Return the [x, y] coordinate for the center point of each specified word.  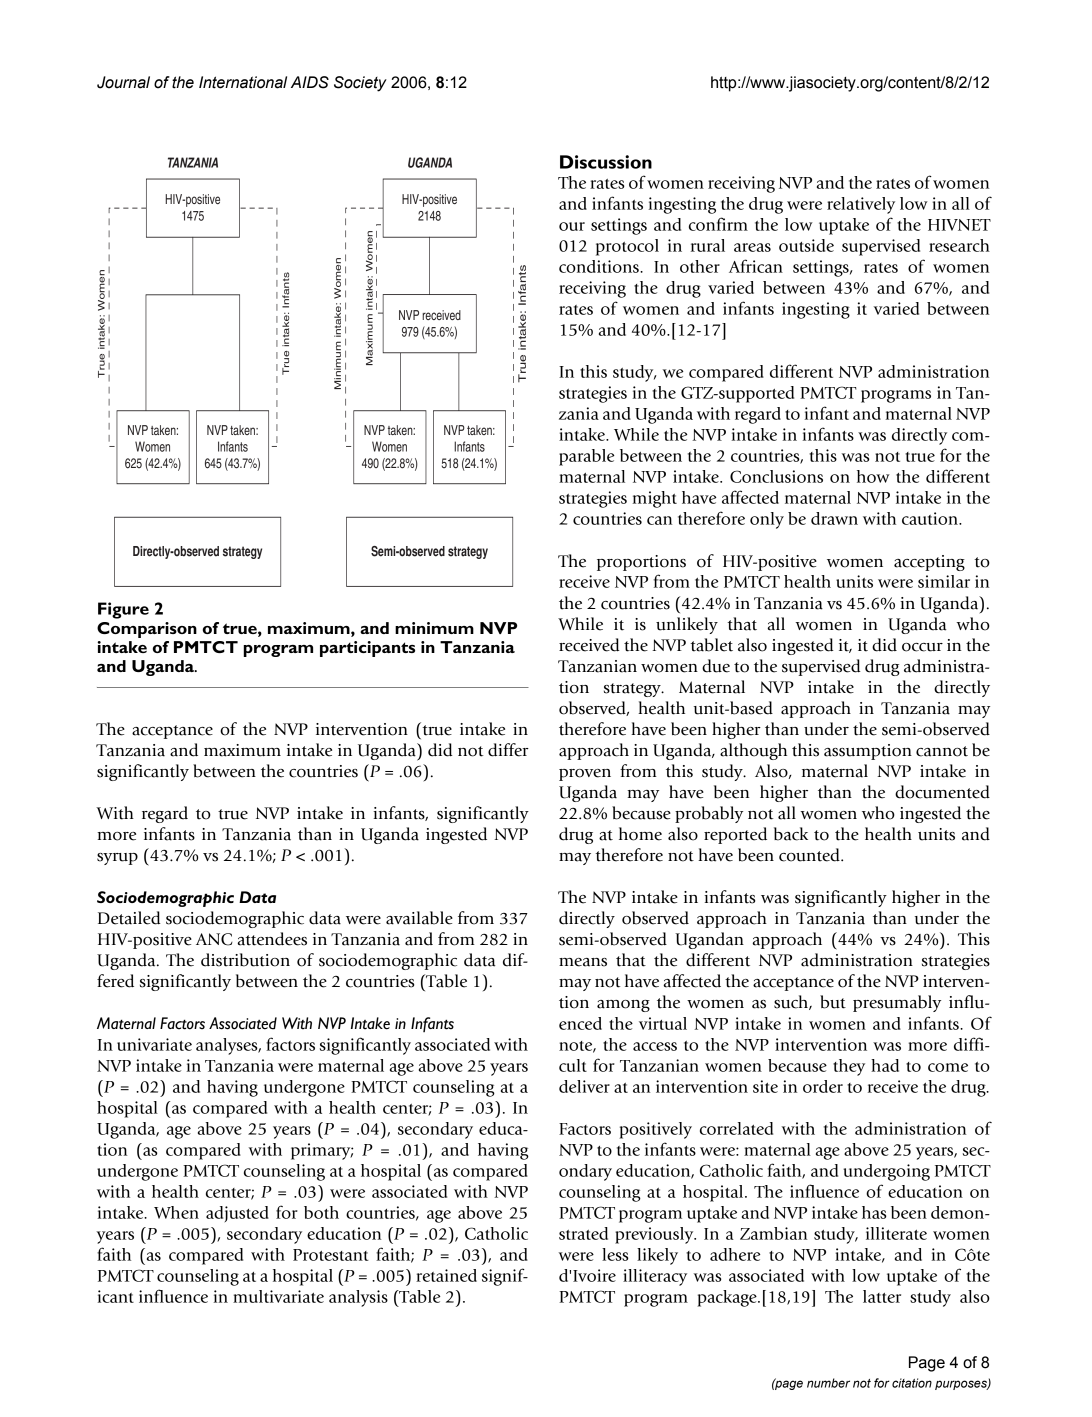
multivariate [278, 1296]
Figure [123, 610]
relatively [861, 205]
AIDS [310, 82]
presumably [897, 1003]
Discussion [606, 162]
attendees [272, 939]
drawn [834, 518]
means [583, 962]
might [655, 499]
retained [446, 1275]
